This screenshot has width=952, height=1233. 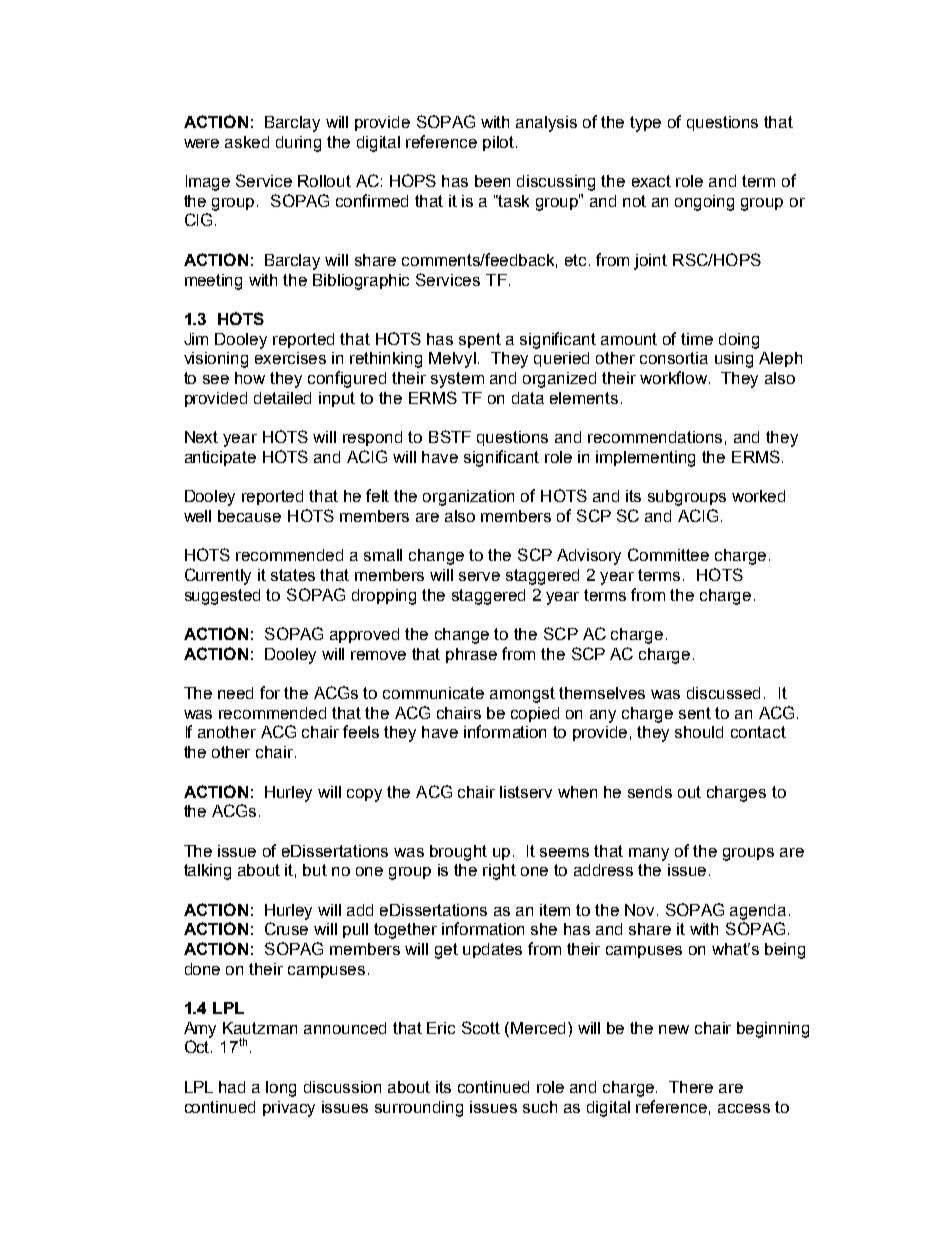 I want to click on such, so click(x=540, y=1107).
